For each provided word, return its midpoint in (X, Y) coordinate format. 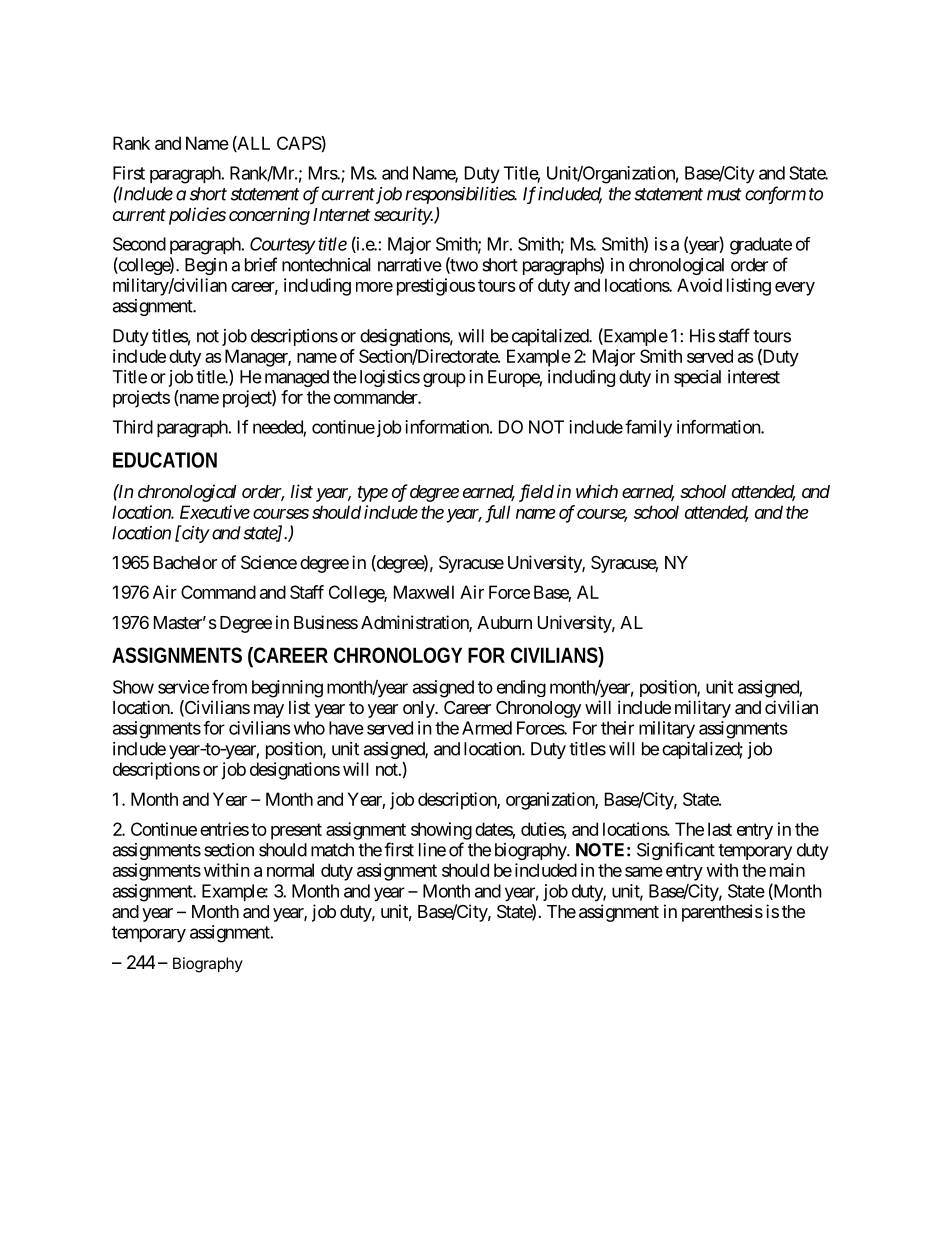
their (617, 728)
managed (297, 378)
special (697, 378)
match (332, 850)
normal (290, 870)
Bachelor (185, 563)
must (724, 194)
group (444, 380)
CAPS (299, 143)
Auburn (504, 622)
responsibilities (460, 195)
